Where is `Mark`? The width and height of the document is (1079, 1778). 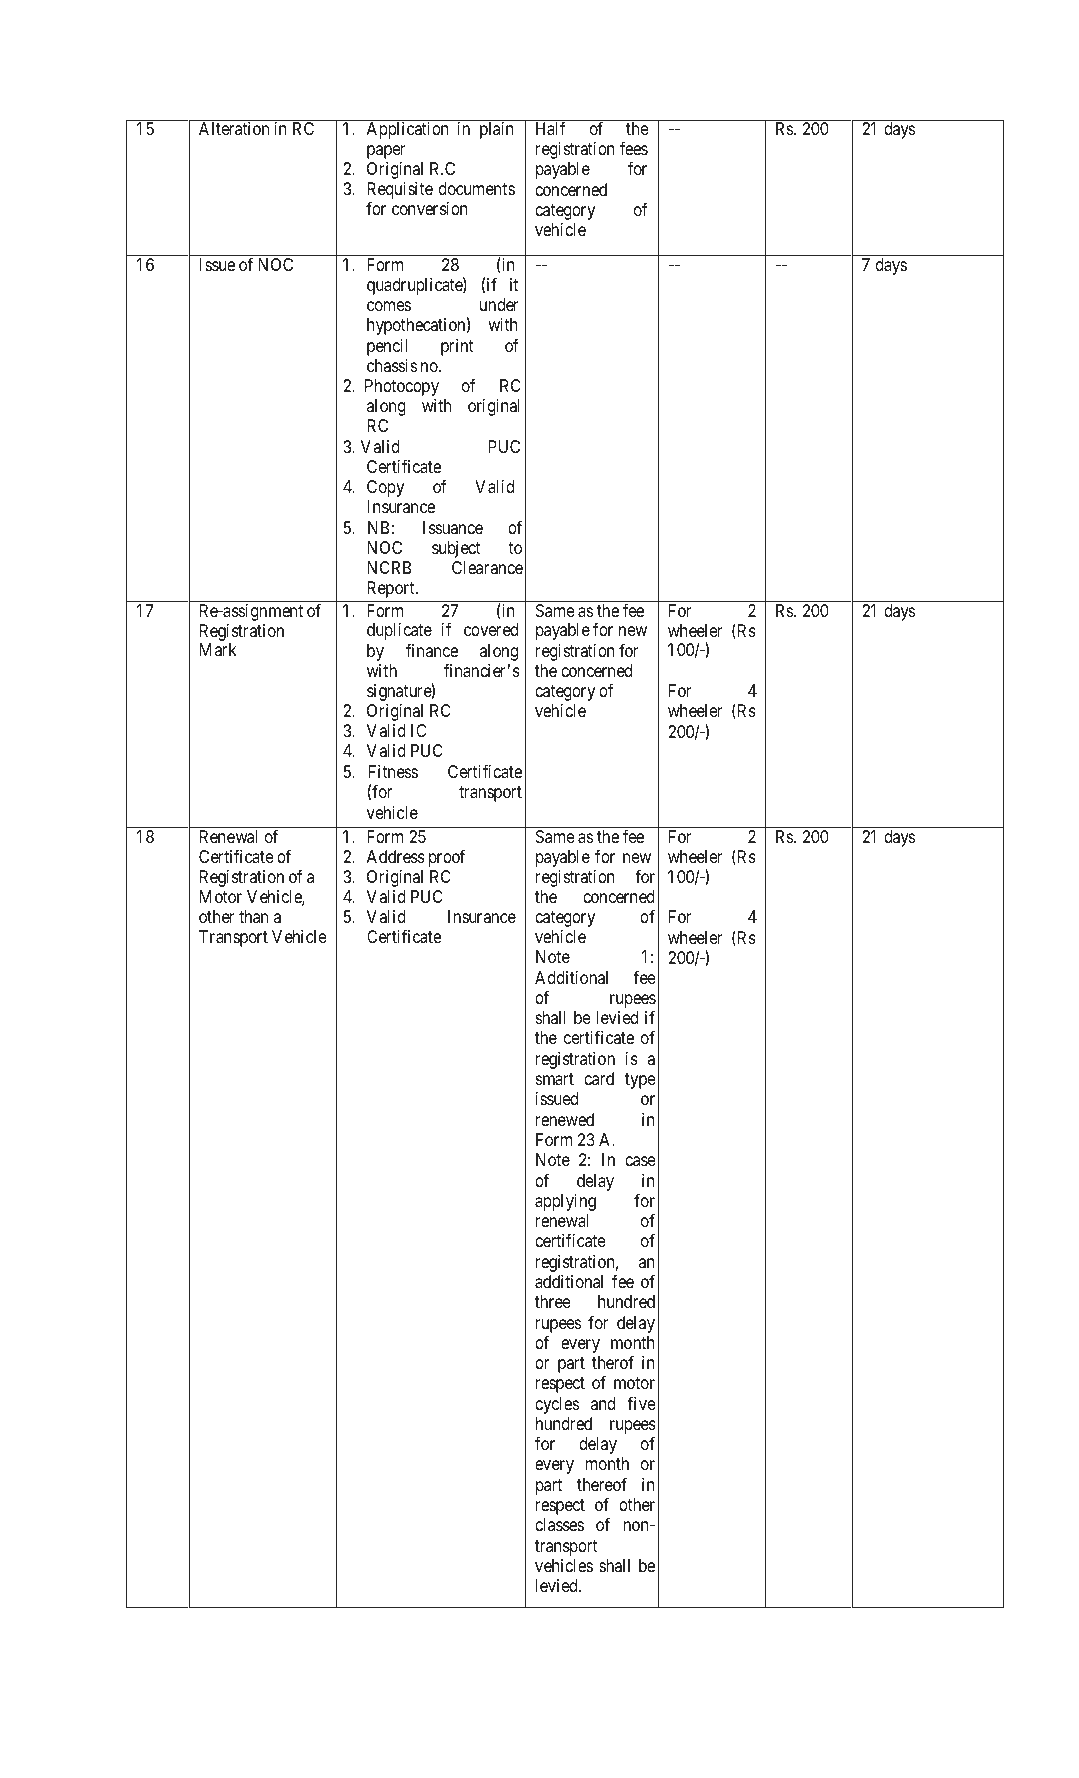
Mark is located at coordinates (218, 649).
